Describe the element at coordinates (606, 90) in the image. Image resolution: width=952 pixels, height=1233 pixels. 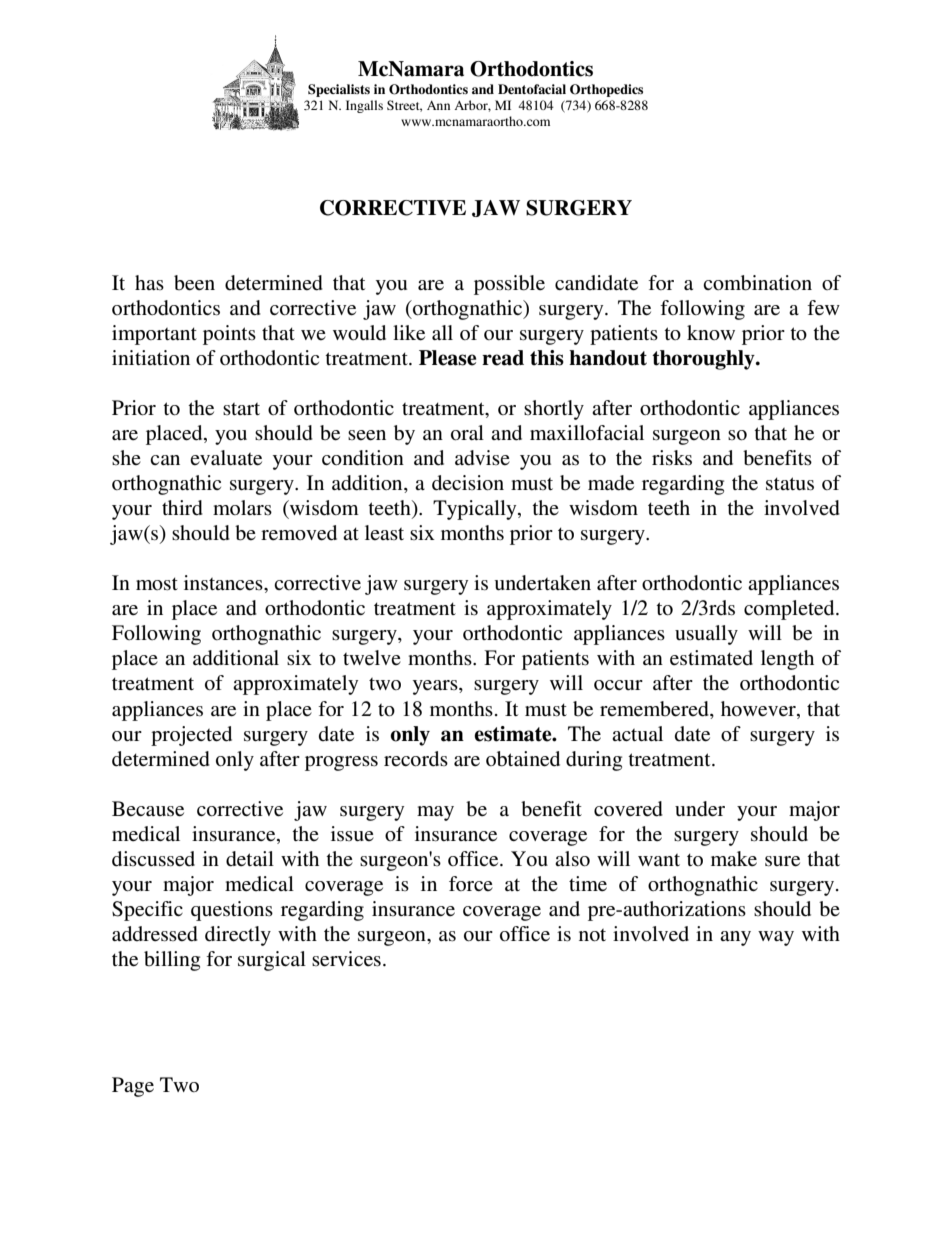
I see `Orthopedics` at that location.
